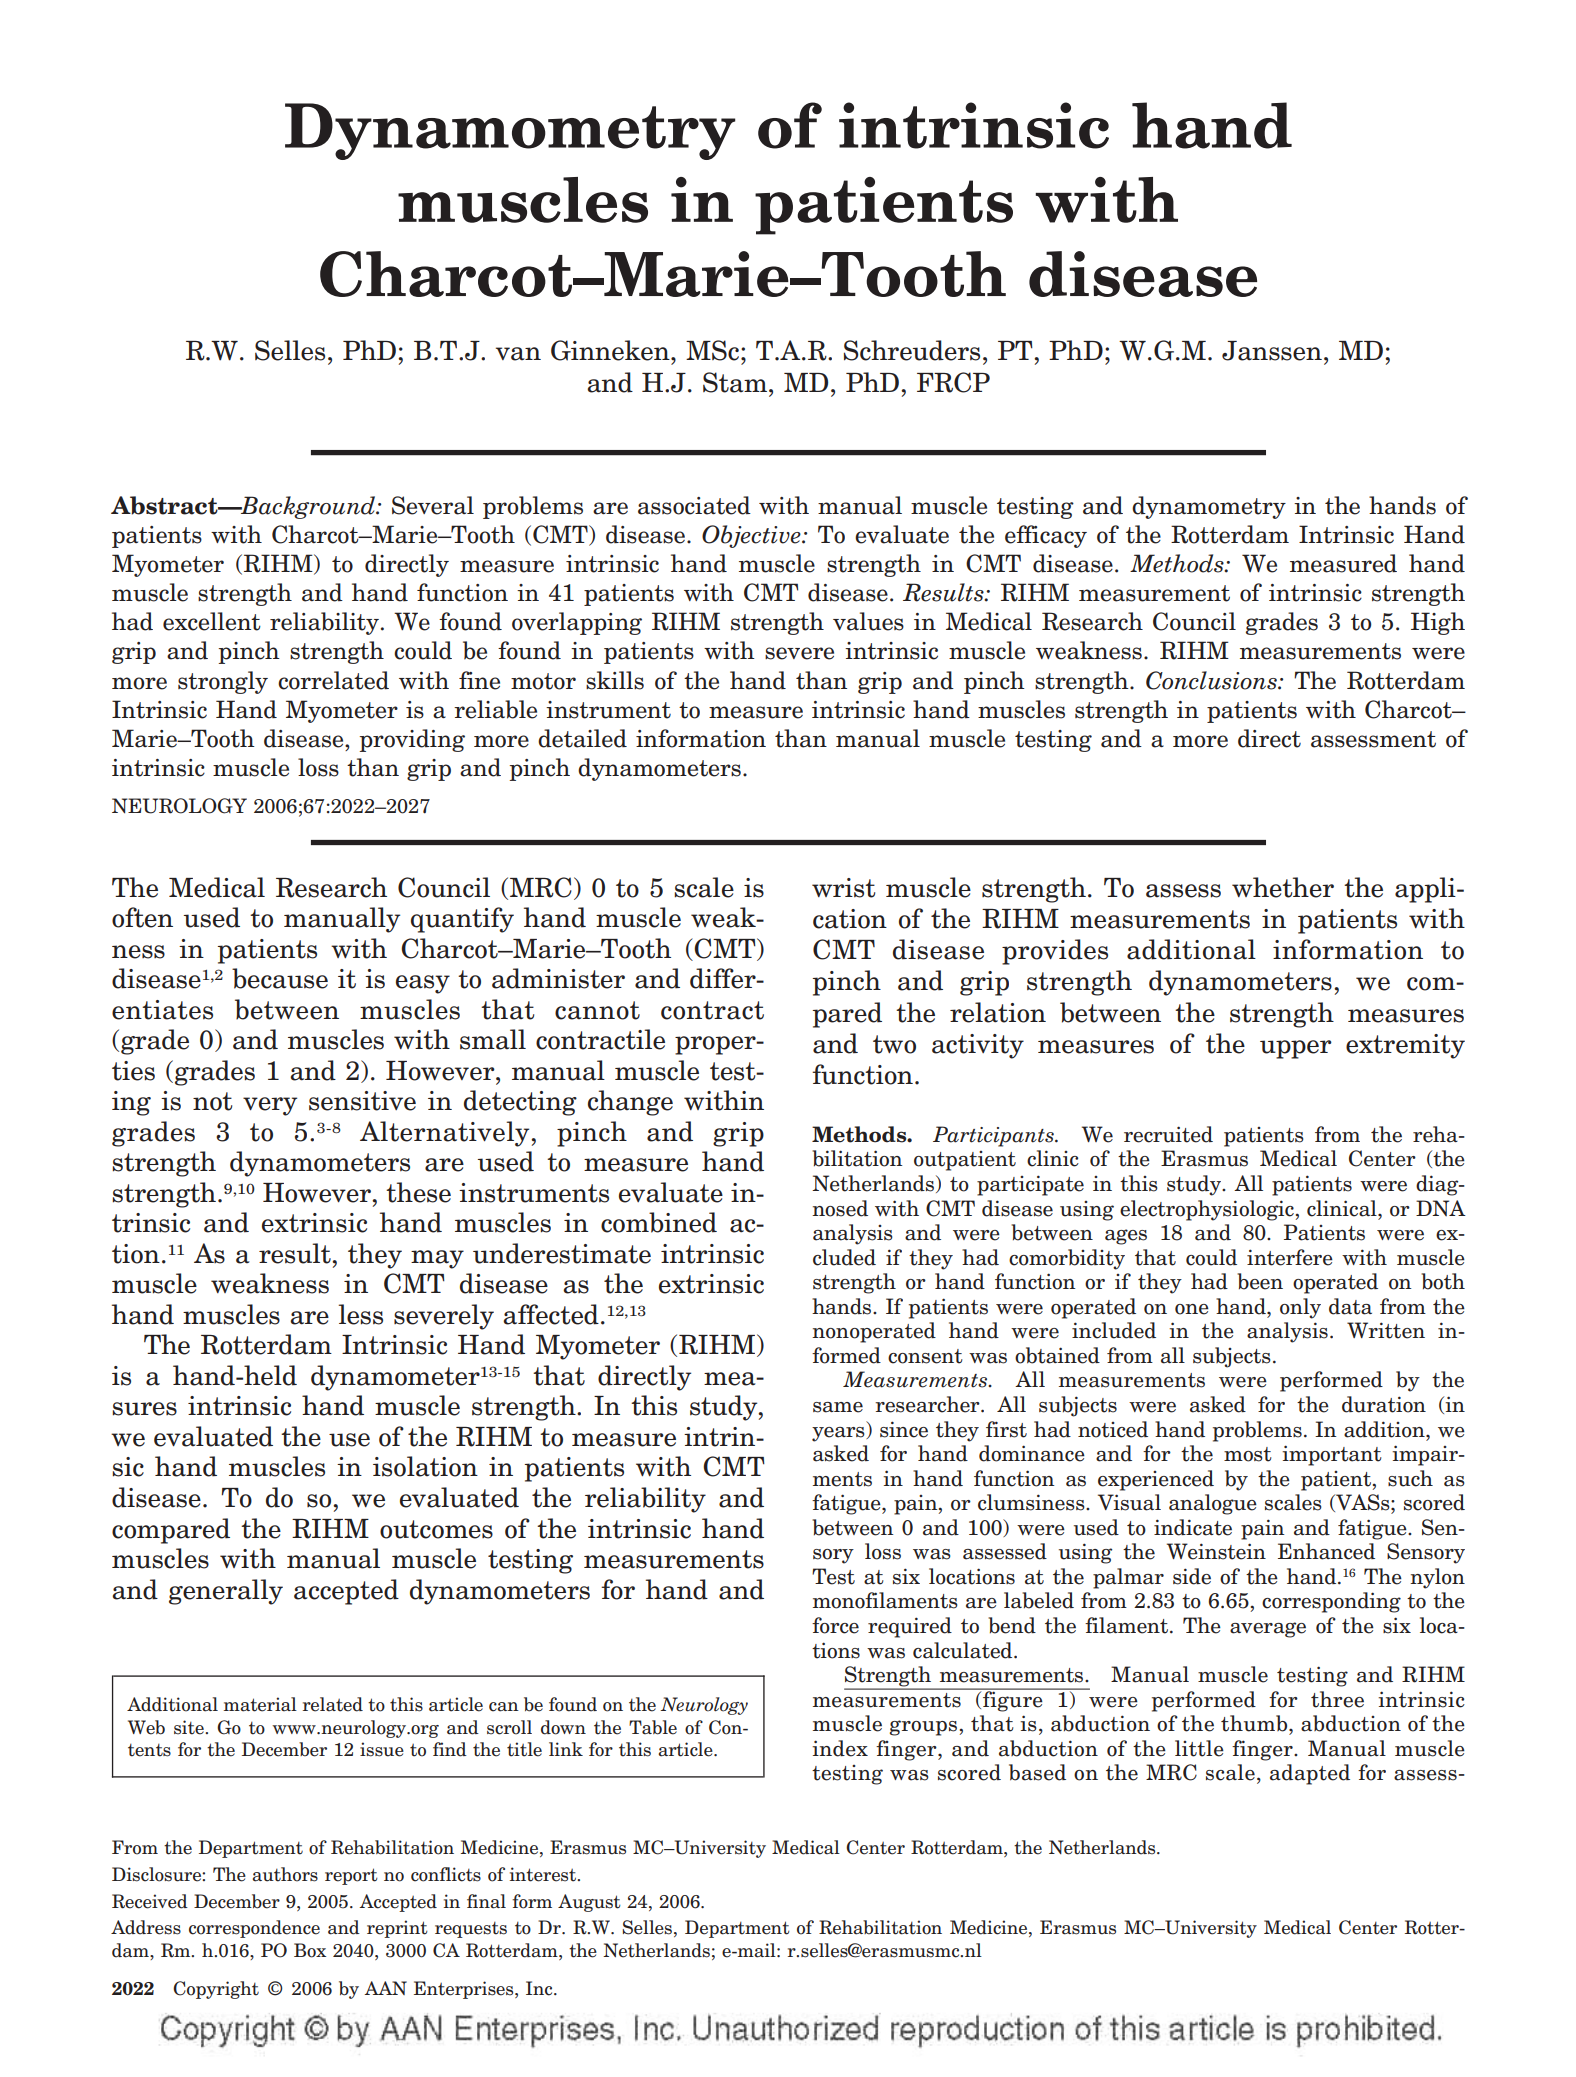  I want to click on upper, so click(1296, 1049).
